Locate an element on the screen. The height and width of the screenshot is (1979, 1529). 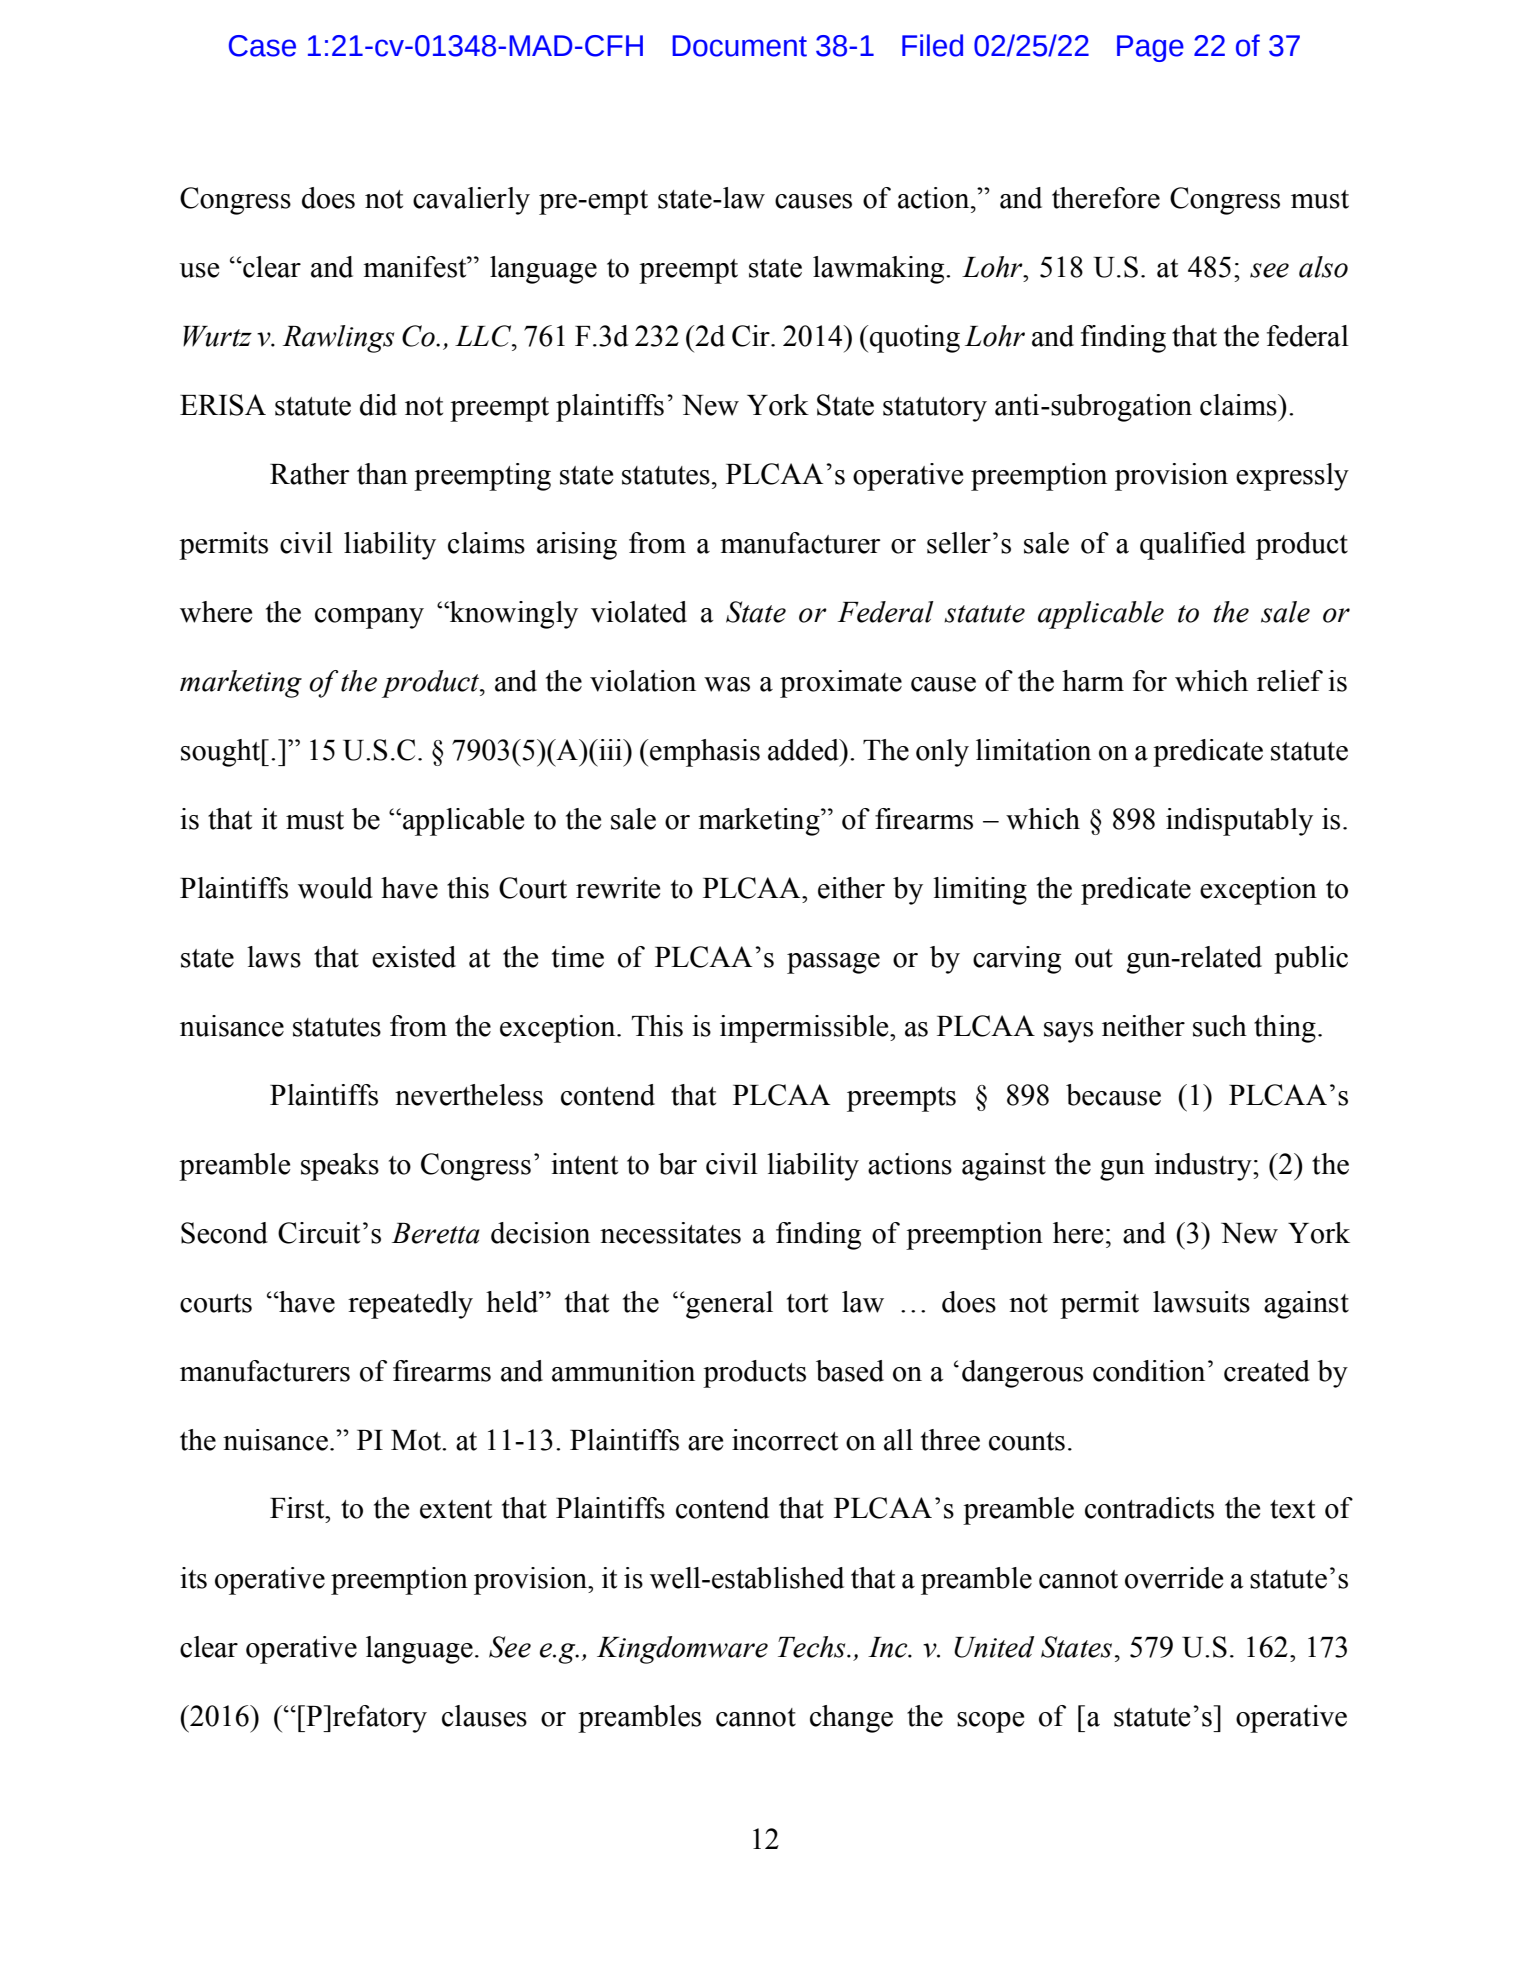
bar is located at coordinates (677, 1164).
